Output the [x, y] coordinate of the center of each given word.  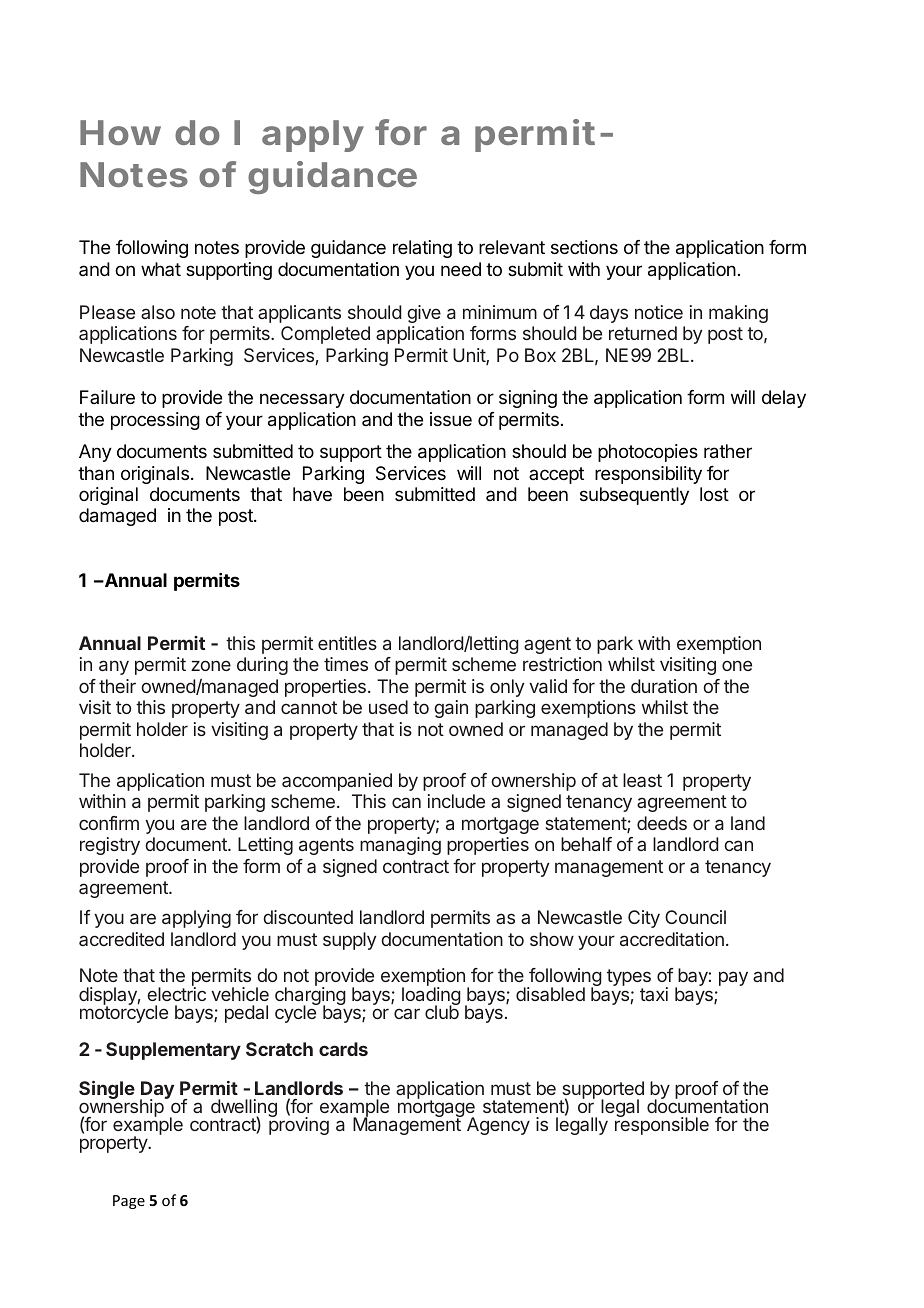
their [117, 686]
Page [129, 1202]
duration [664, 686]
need [461, 269]
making [738, 314]
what [161, 269]
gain [451, 709]
